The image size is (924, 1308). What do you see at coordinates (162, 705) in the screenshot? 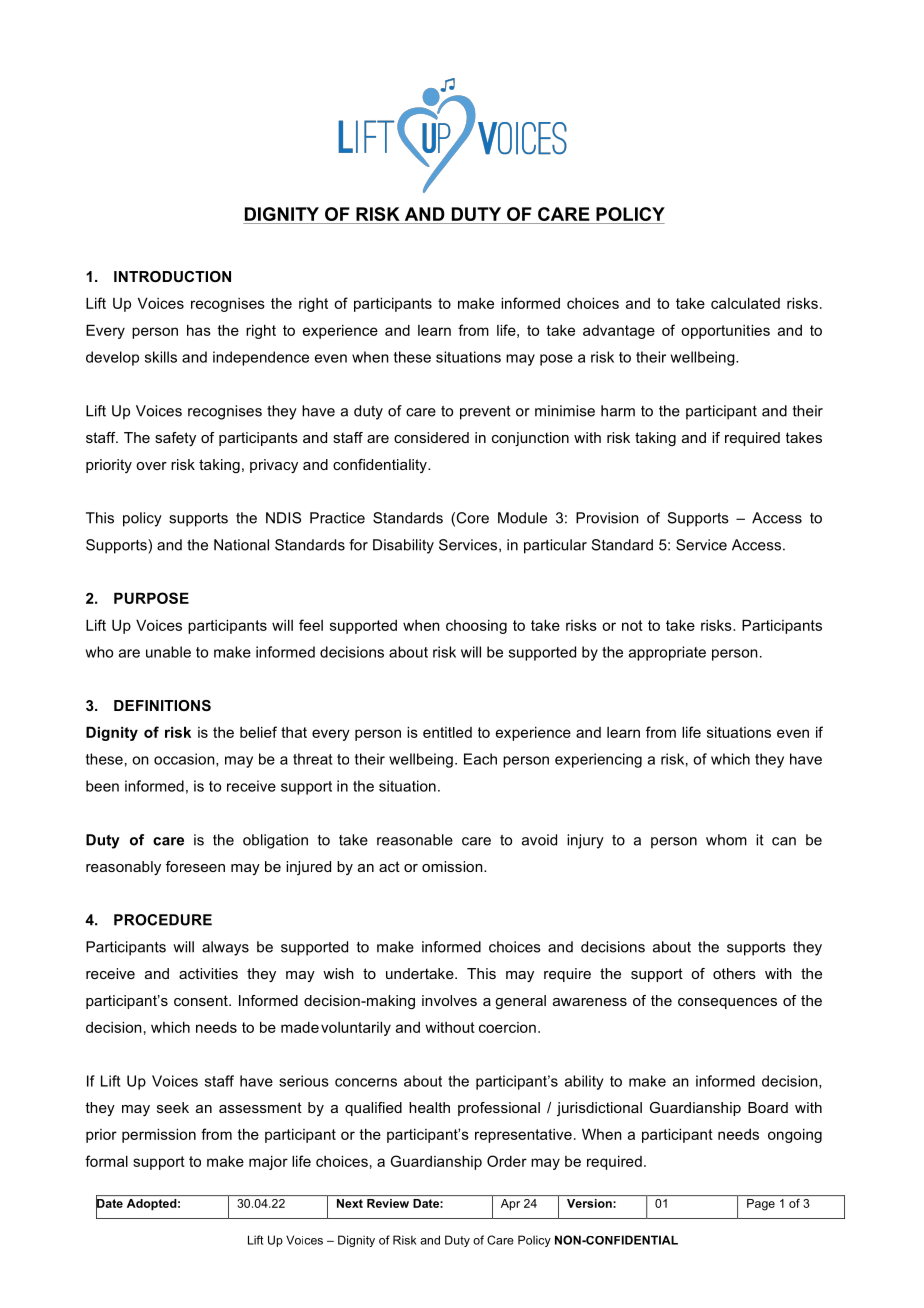
I see `DEFINITIONS` at bounding box center [162, 705].
